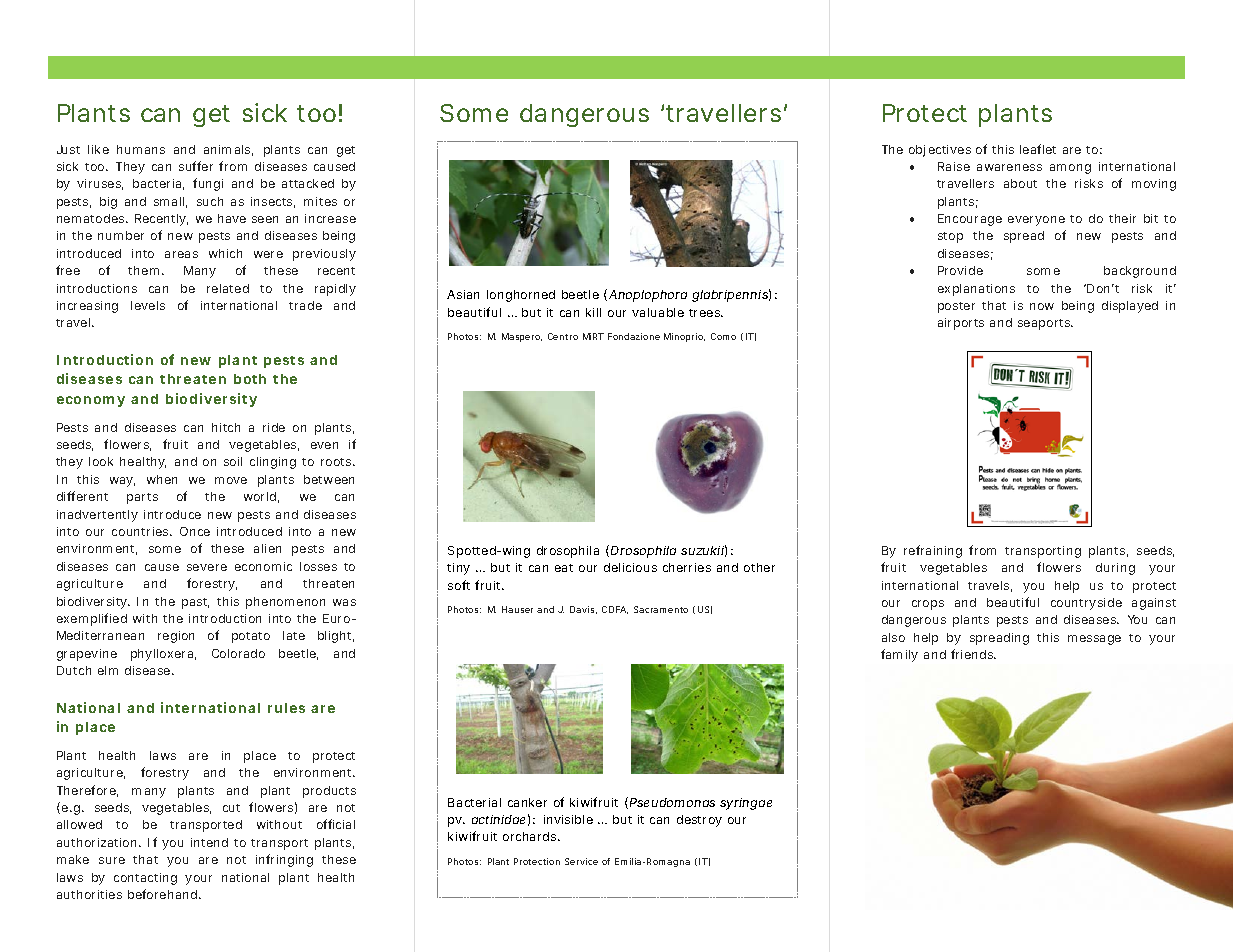  What do you see at coordinates (973, 654) in the screenshot?
I see `friends` at bounding box center [973, 654].
